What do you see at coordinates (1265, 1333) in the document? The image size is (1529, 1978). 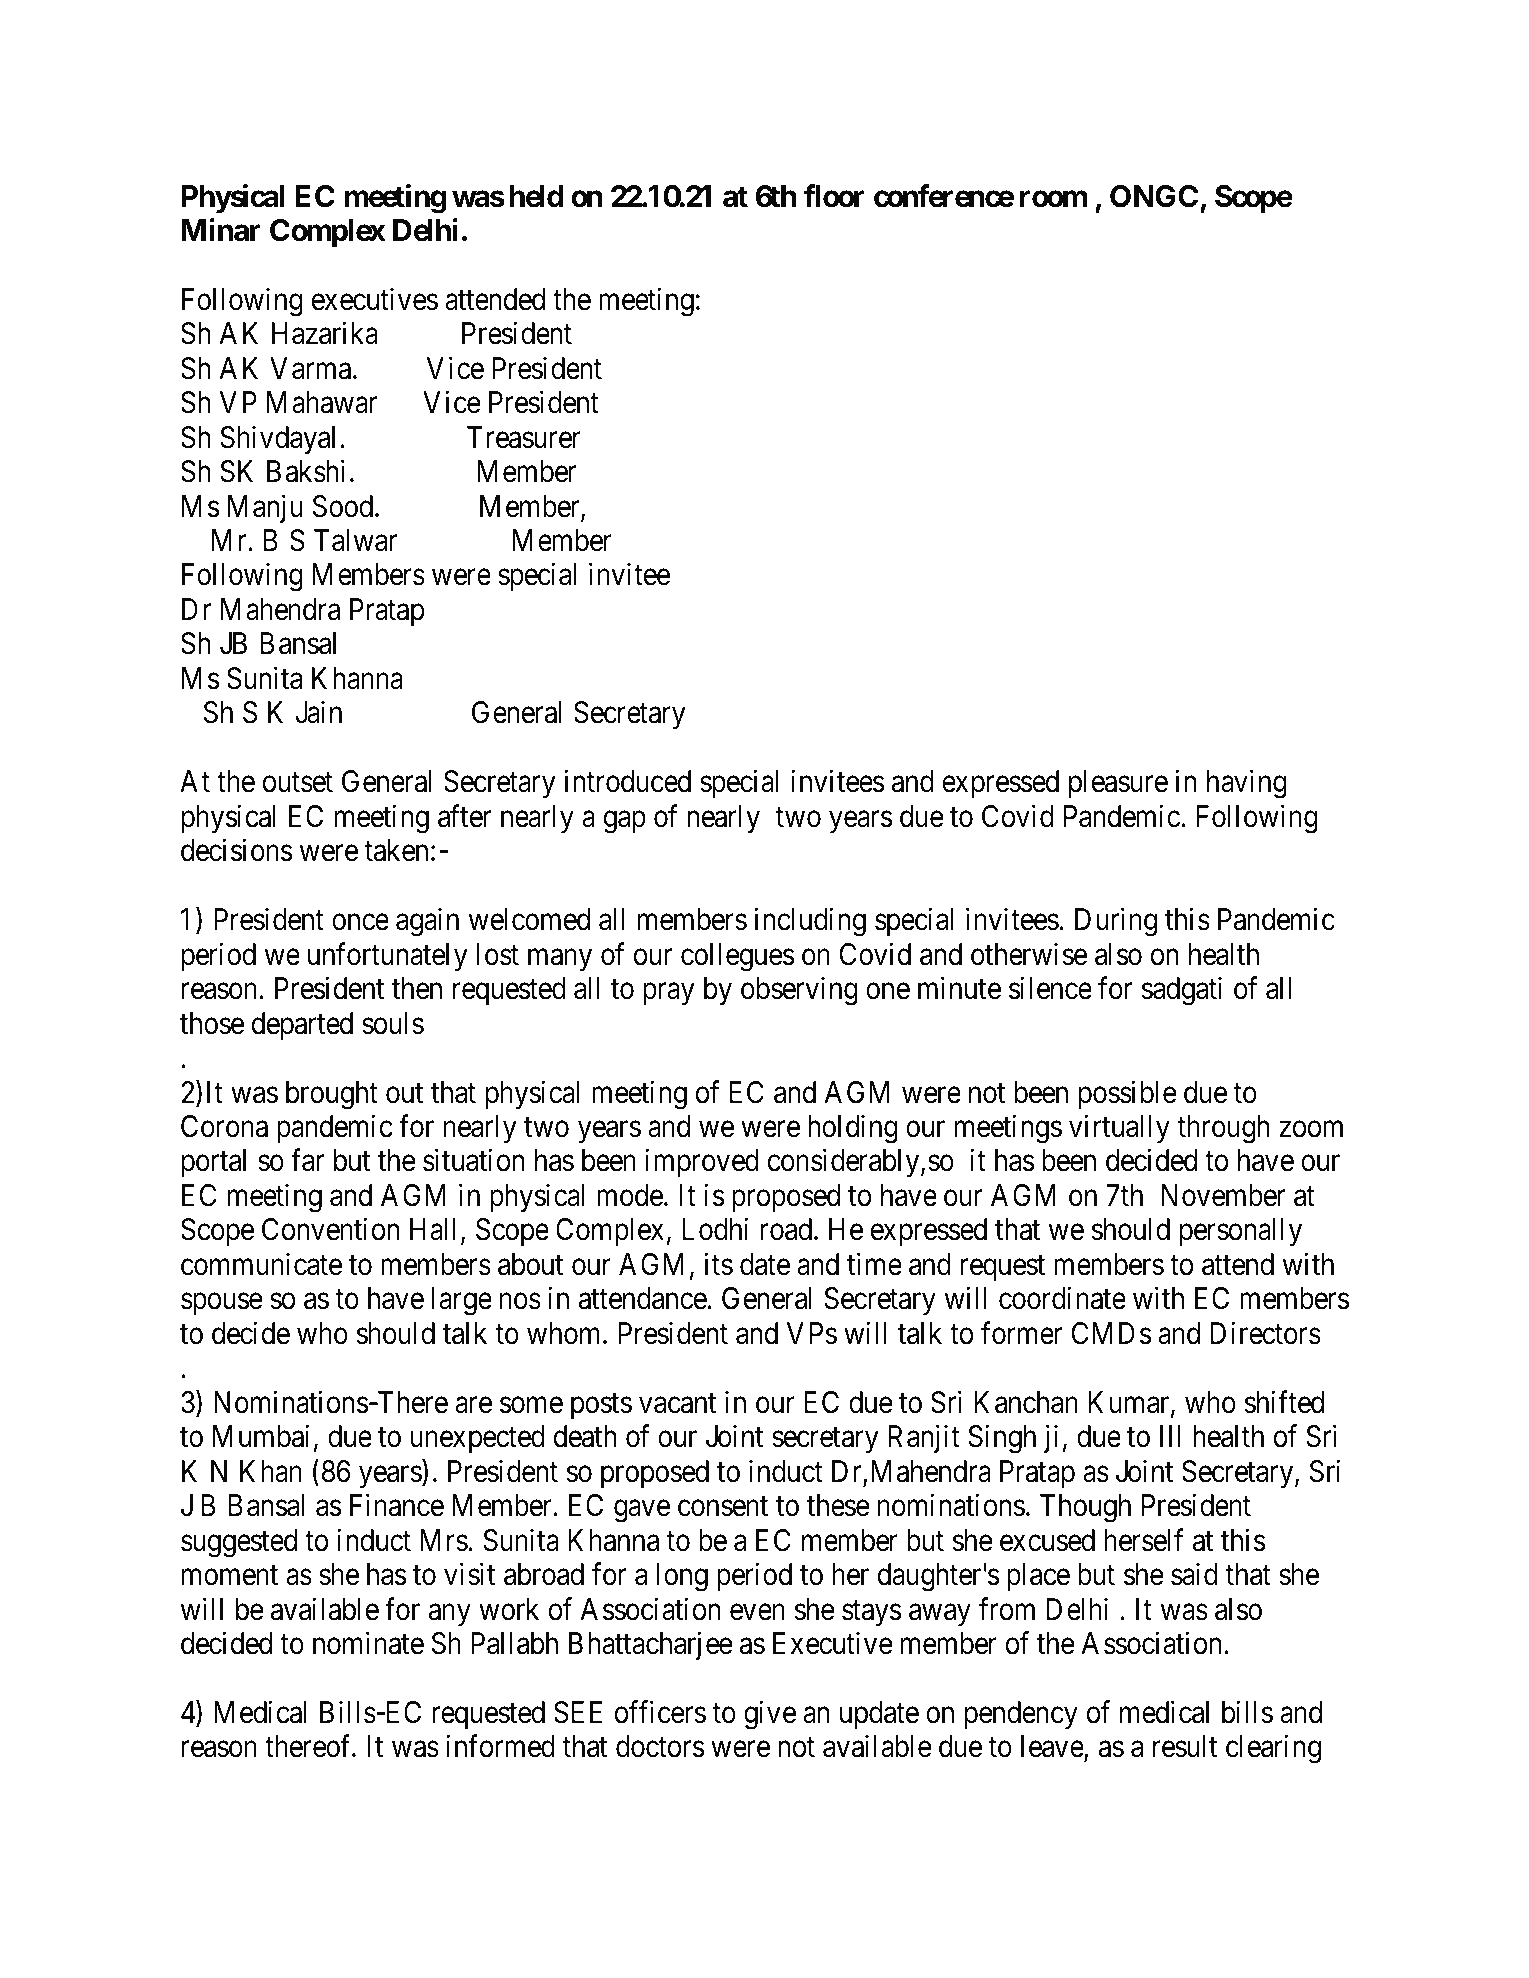 I see `Directors` at bounding box center [1265, 1333].
